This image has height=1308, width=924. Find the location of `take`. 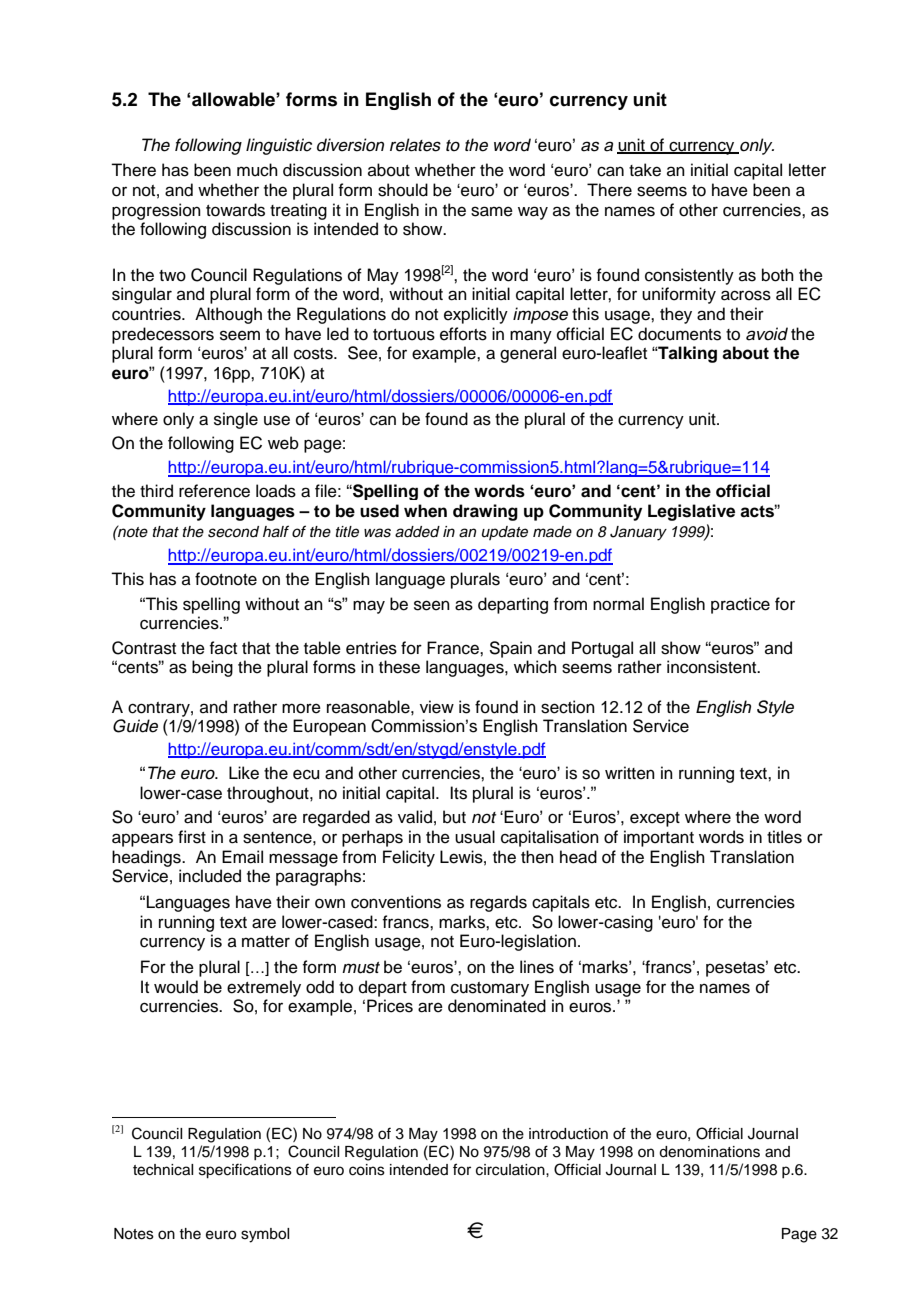

take is located at coordinates (645, 170).
